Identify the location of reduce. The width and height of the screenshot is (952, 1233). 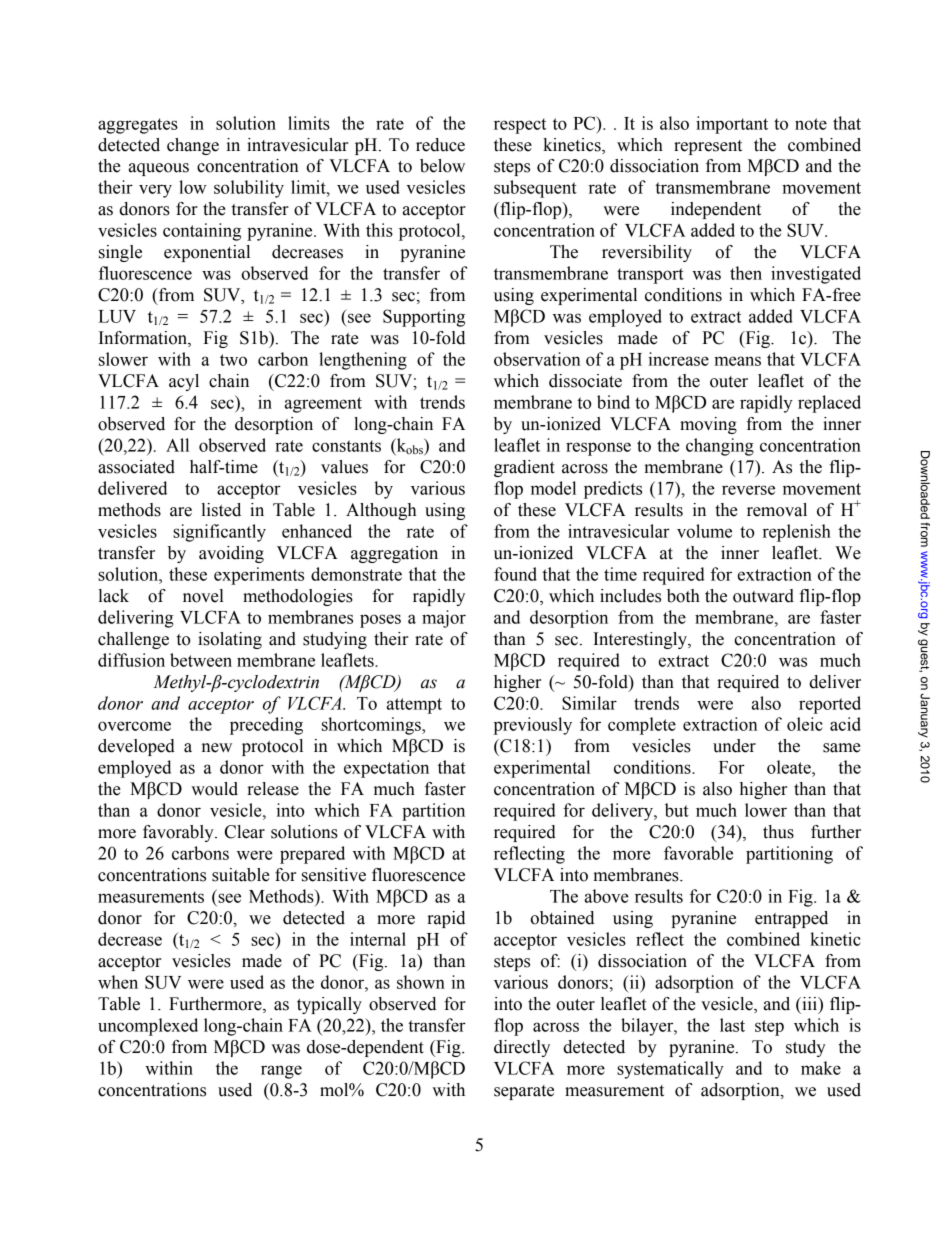
(440, 145).
